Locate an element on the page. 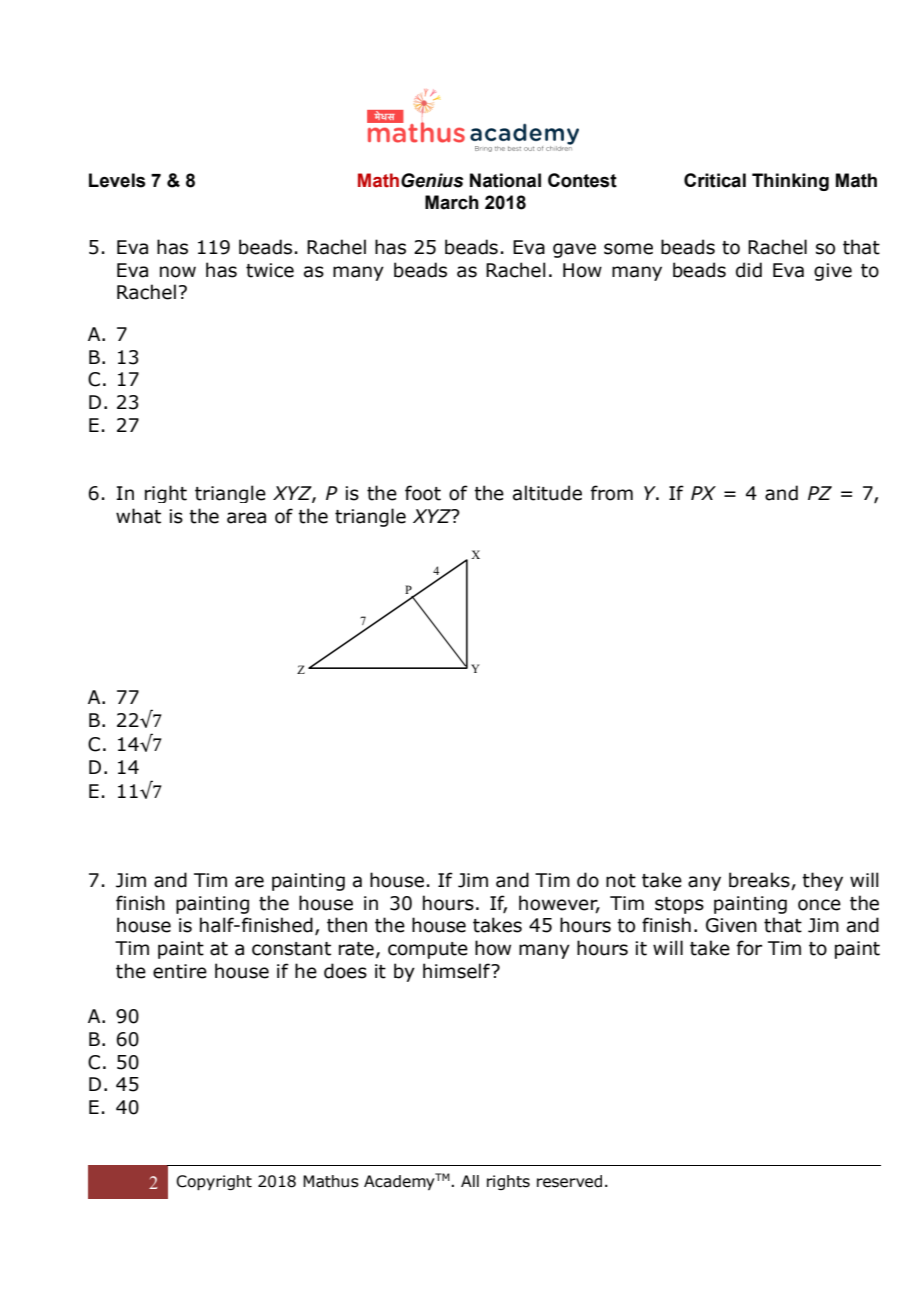  area is located at coordinates (246, 518).
